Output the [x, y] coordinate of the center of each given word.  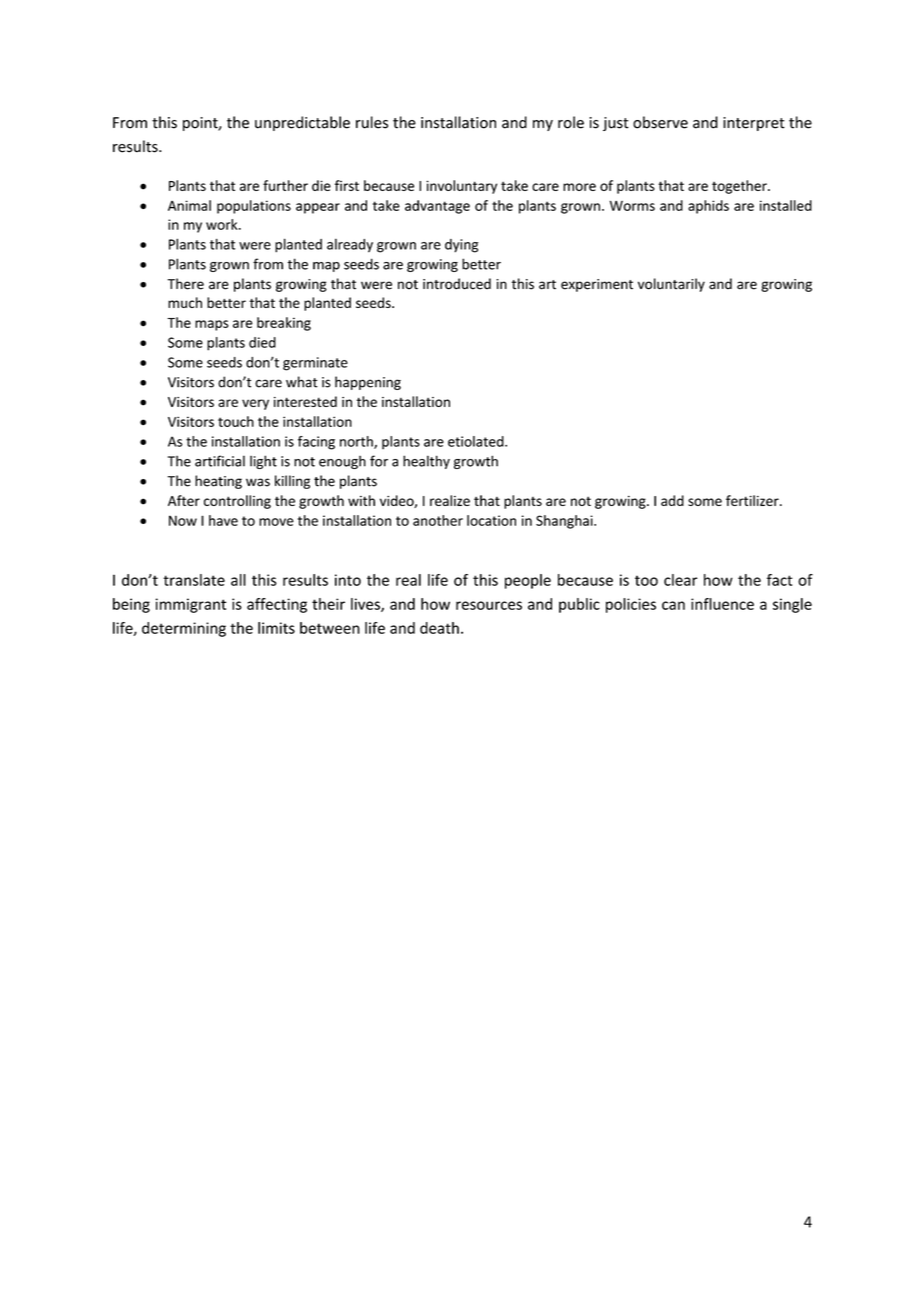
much [185, 302]
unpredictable [302, 123]
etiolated [477, 441]
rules [372, 122]
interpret [754, 124]
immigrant [191, 605]
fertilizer [753, 500]
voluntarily [671, 285]
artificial [220, 461]
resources [489, 605]
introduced [457, 284]
